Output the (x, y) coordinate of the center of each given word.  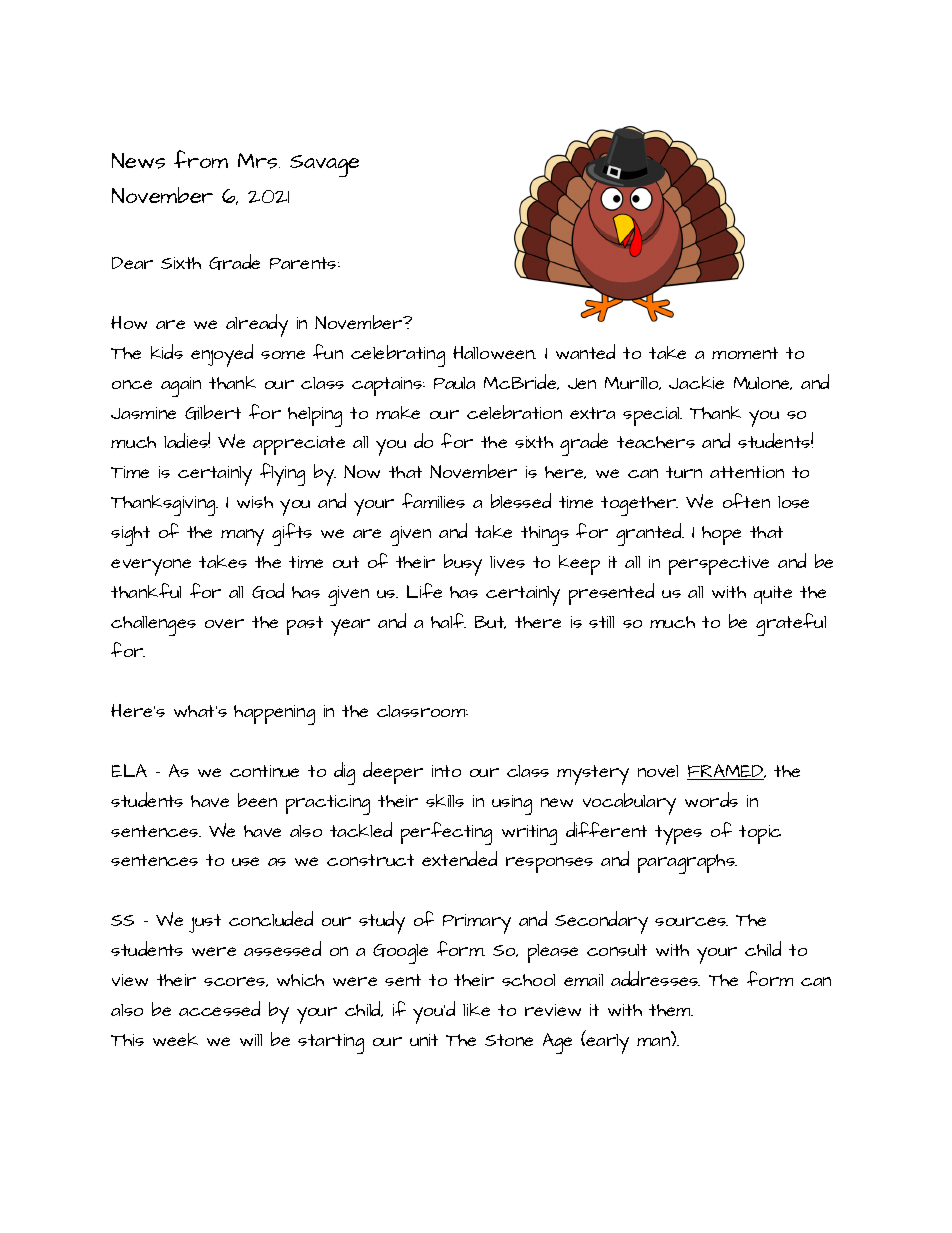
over (224, 623)
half (448, 620)
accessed (219, 1008)
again (181, 387)
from (201, 159)
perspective (719, 565)
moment (745, 353)
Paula (454, 383)
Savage (324, 166)
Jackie (696, 382)
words (711, 799)
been (257, 800)
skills (445, 800)
